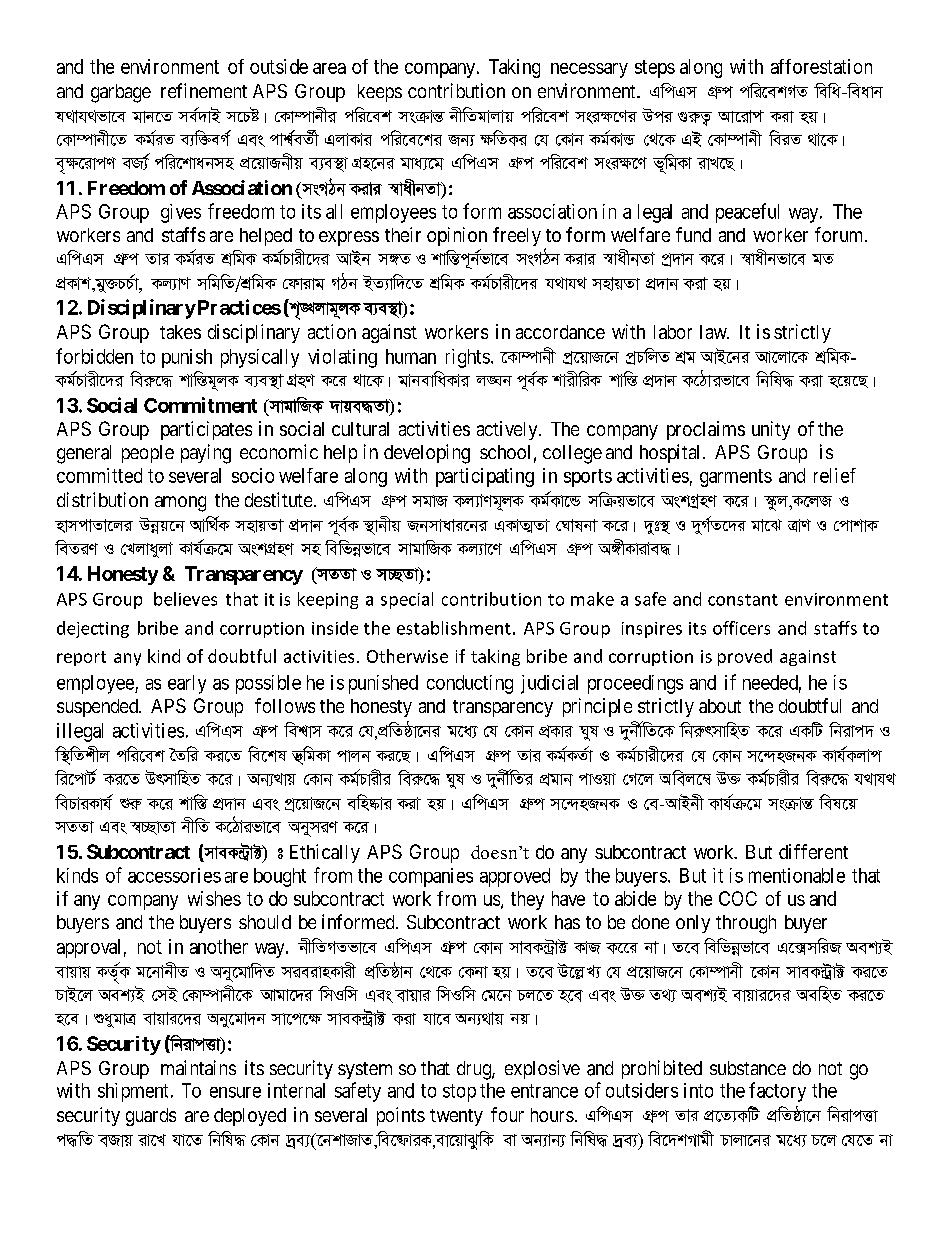 This screenshot has width=952, height=1233. I want to click on substance, so click(748, 1068).
